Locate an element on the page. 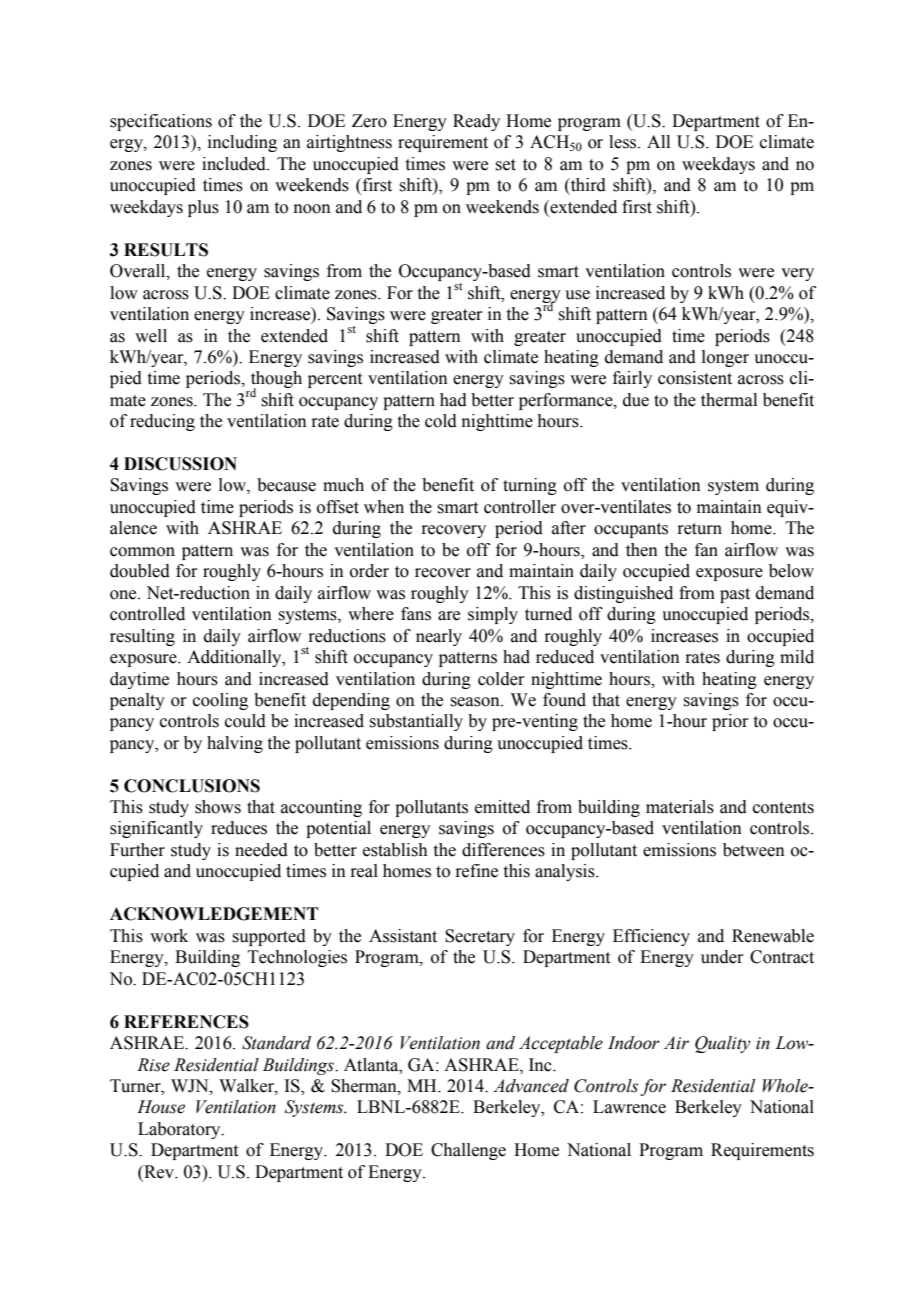 The width and height of the page is (924, 1308). DISCUSSION is located at coordinates (180, 464).
